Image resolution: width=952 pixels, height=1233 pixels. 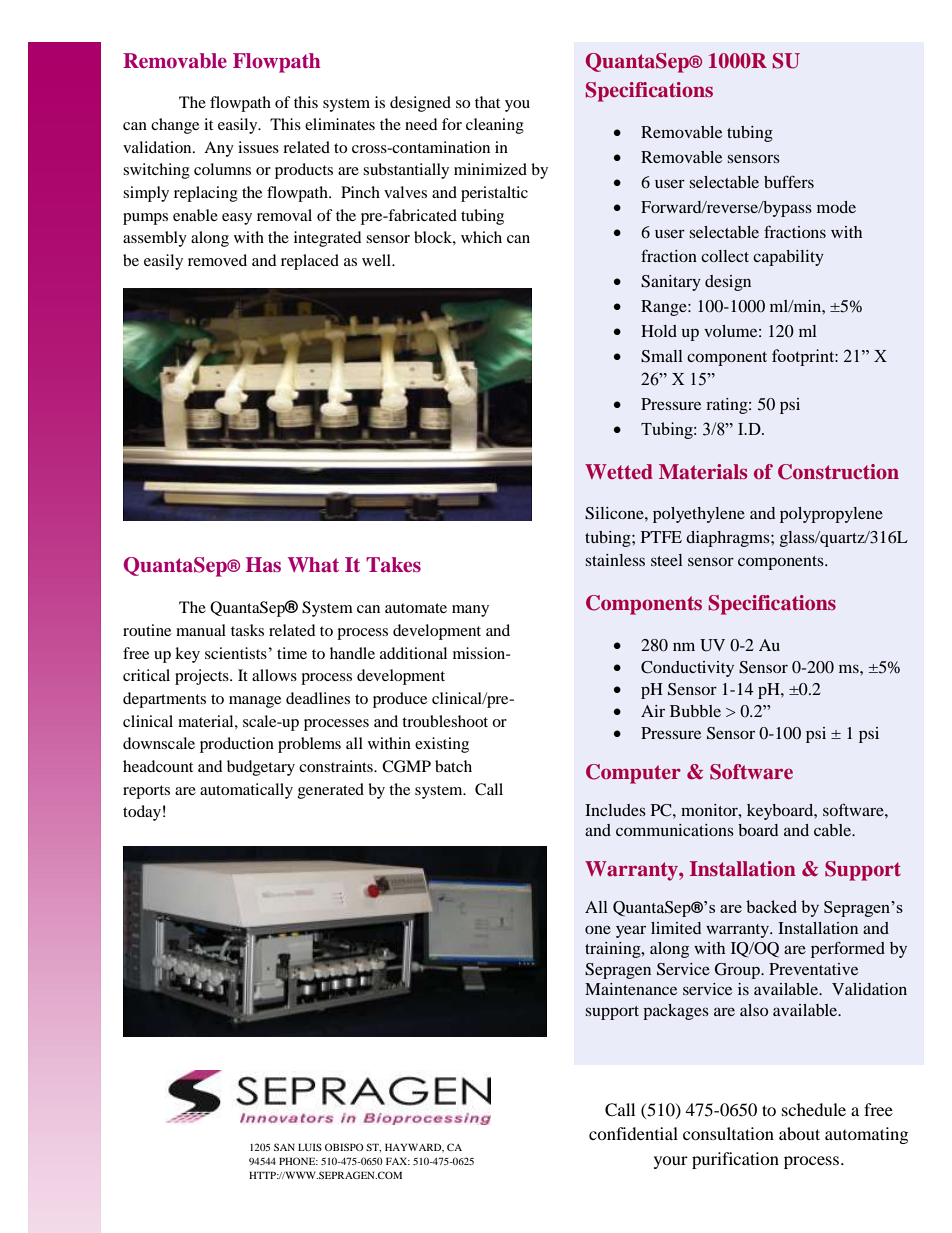 I want to click on confidential, so click(x=633, y=1133).
